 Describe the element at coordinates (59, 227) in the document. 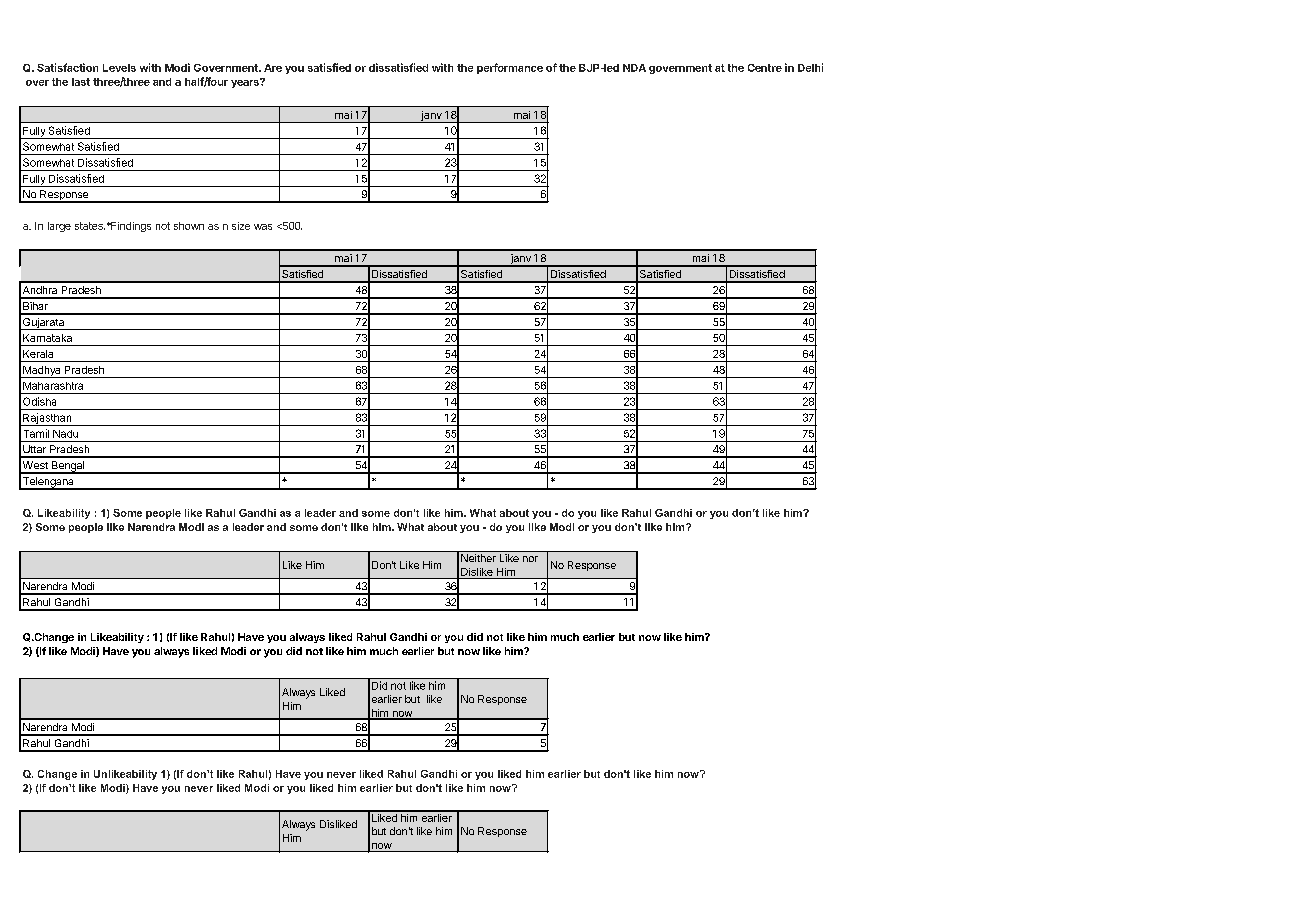

I see `large` at that location.
